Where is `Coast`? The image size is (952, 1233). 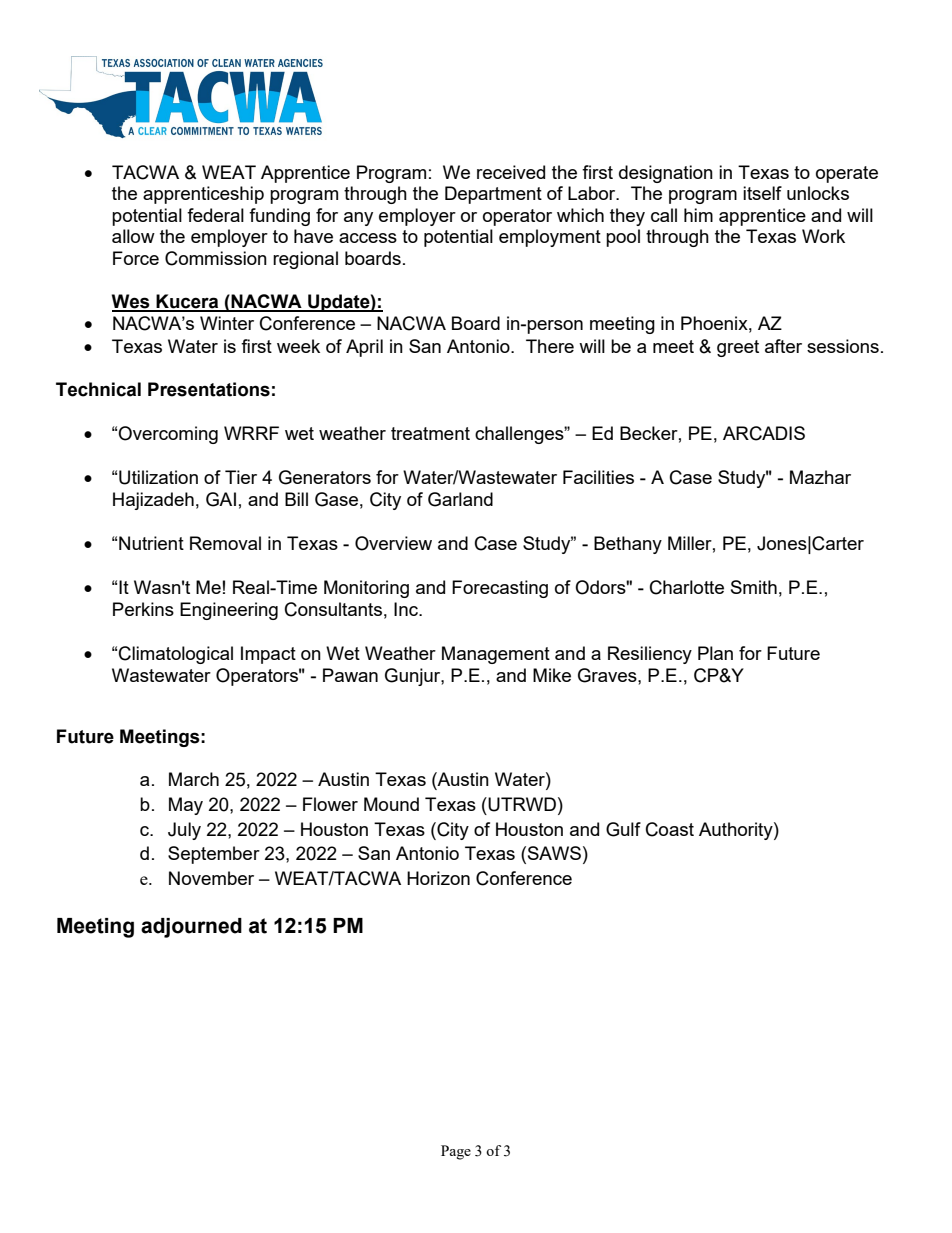
Coast is located at coordinates (670, 829).
